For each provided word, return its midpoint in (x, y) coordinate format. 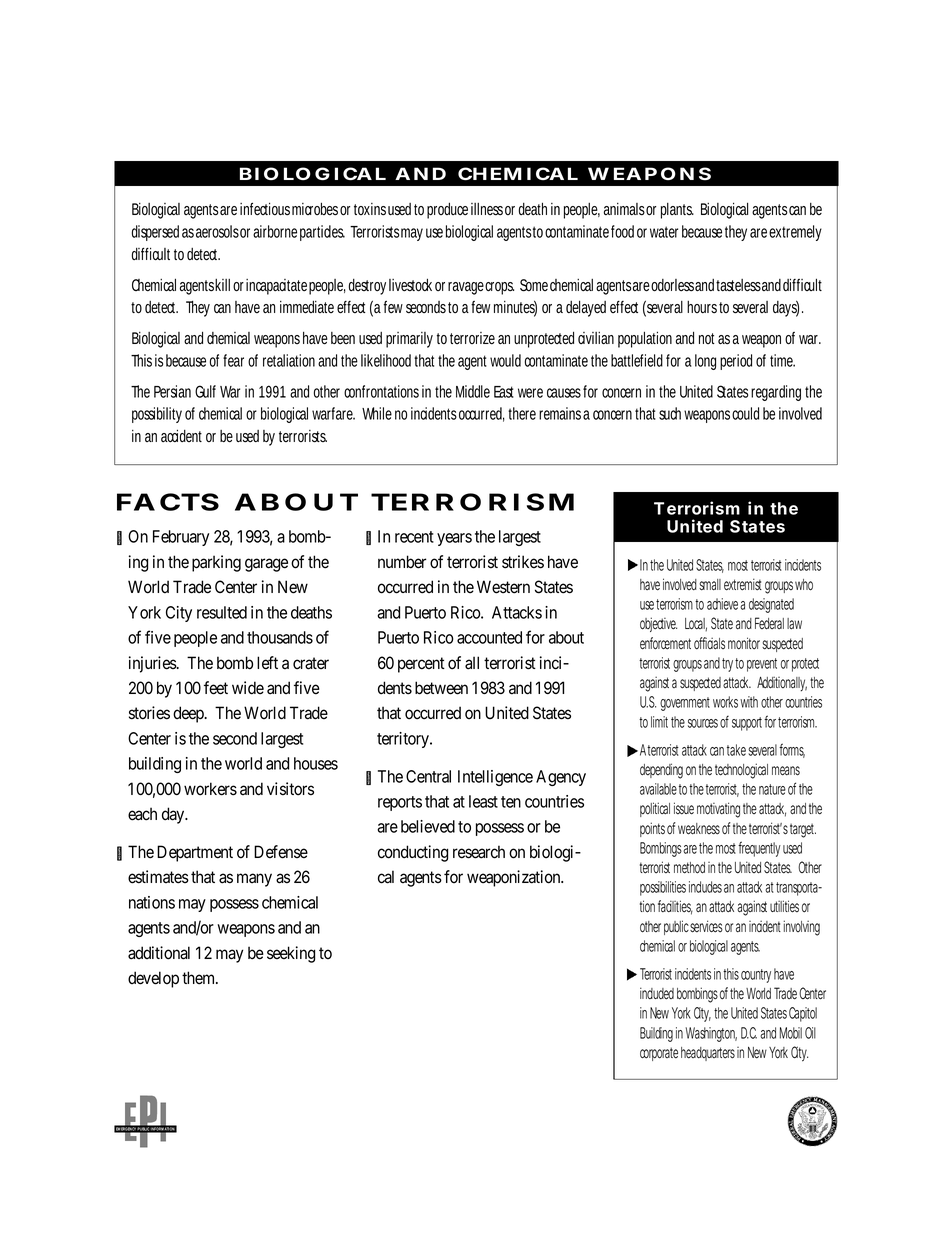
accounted (489, 637)
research (479, 852)
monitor (745, 643)
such (670, 413)
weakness (699, 829)
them (200, 978)
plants (677, 211)
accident (181, 435)
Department (195, 853)
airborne (275, 231)
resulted (222, 612)
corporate (659, 1054)
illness (487, 209)
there (522, 413)
